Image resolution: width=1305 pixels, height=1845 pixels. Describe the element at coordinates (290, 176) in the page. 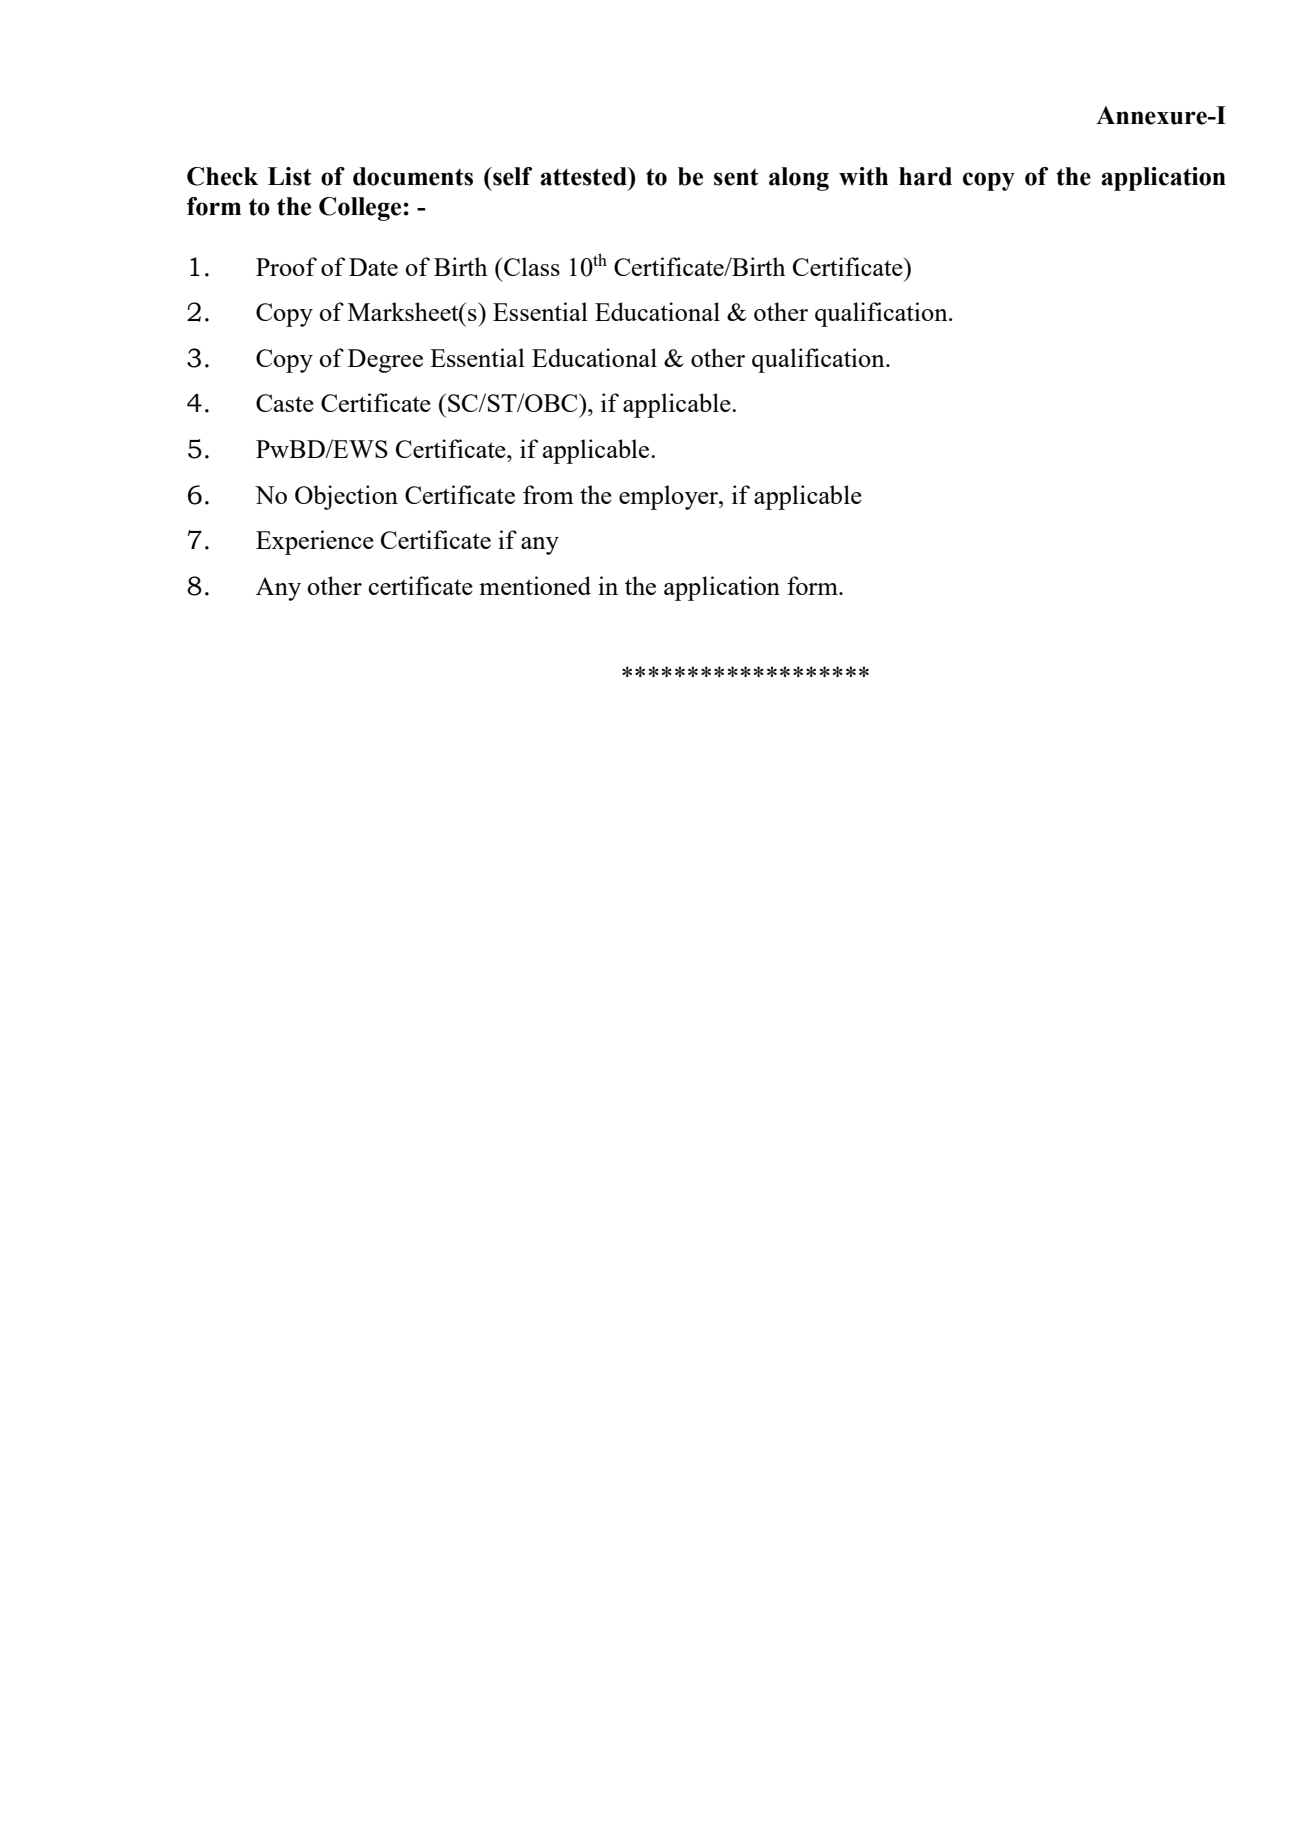

I see `List` at that location.
